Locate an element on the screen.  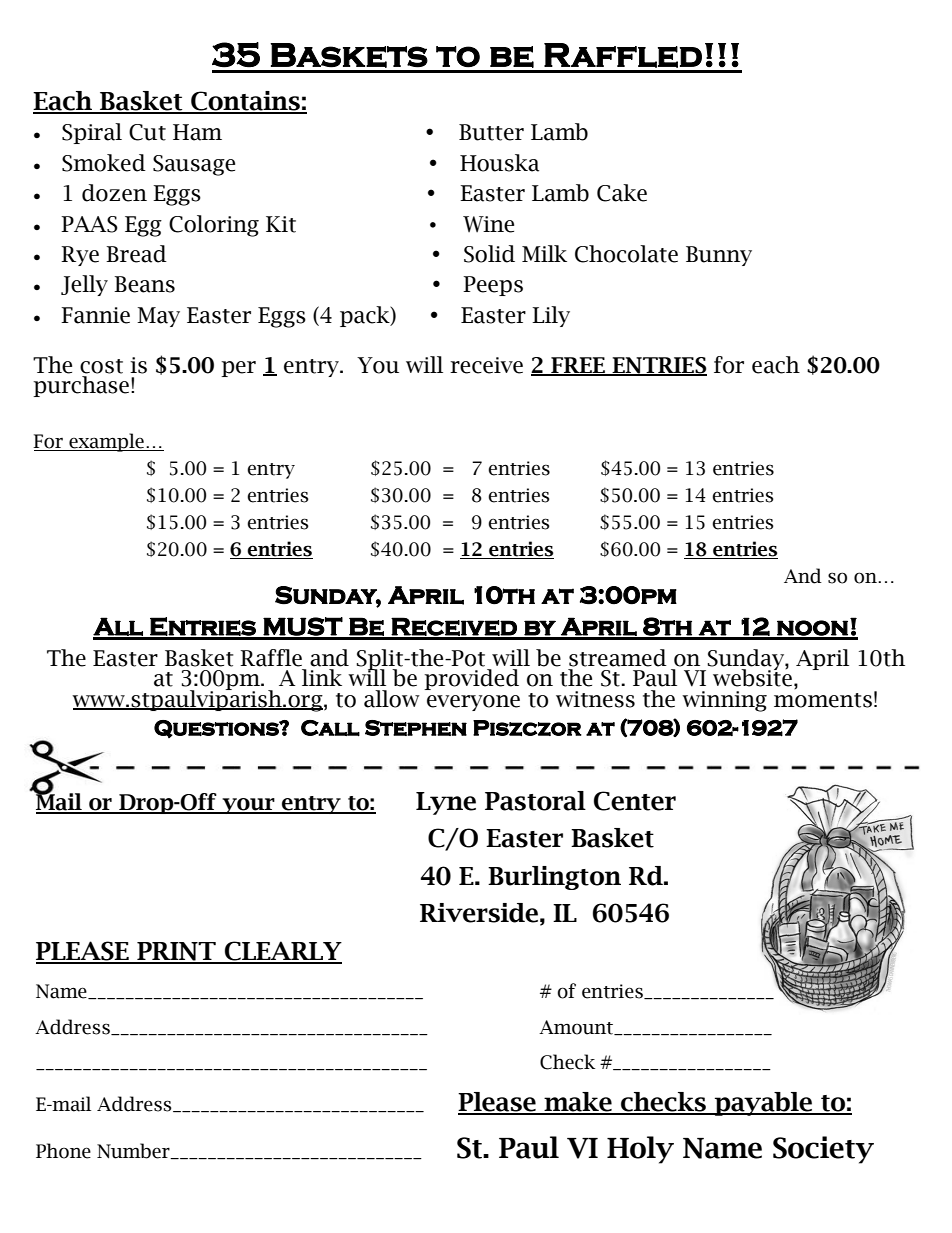
link is located at coordinates (322, 677).
